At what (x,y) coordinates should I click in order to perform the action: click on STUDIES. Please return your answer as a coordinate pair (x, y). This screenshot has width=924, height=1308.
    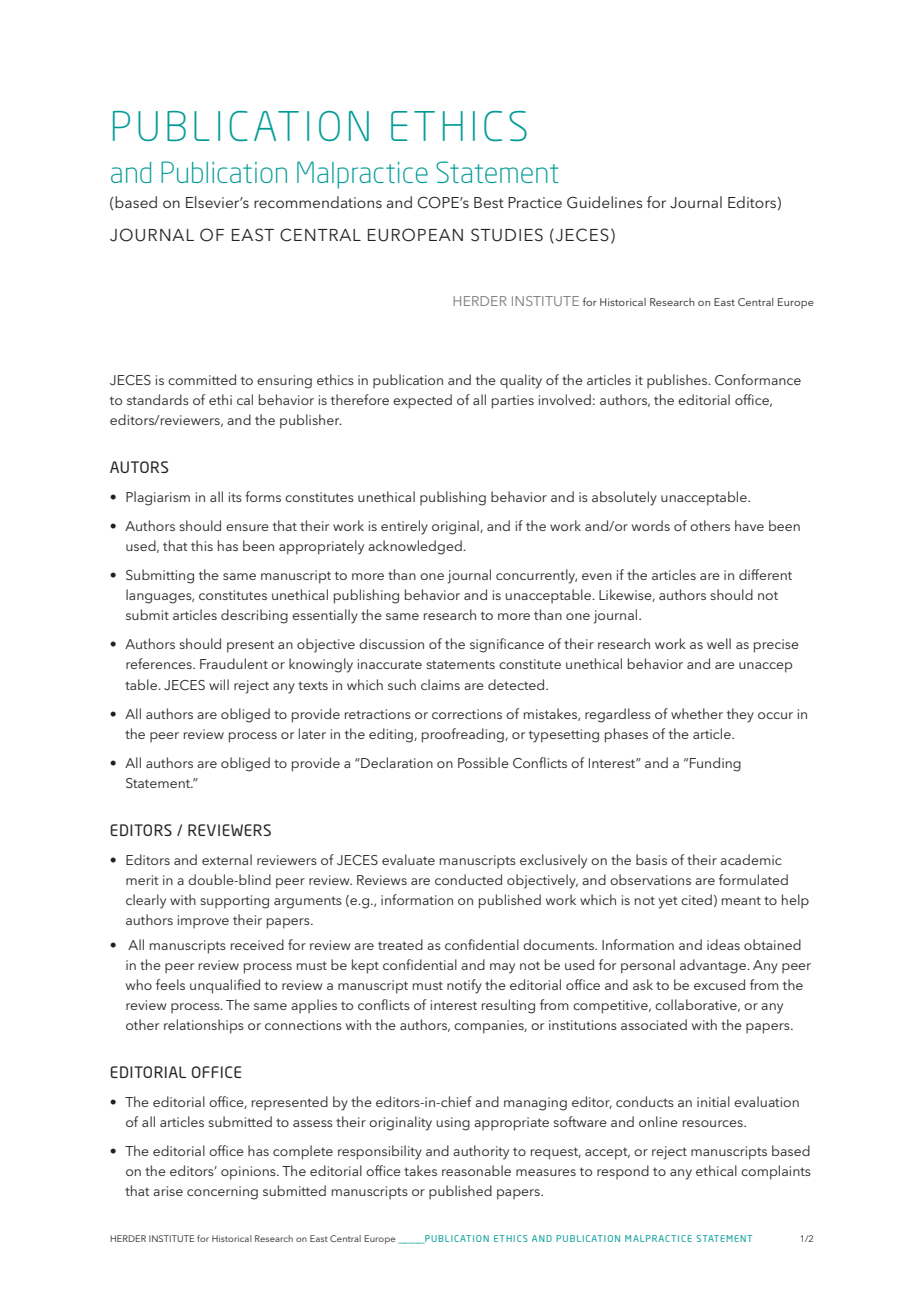
    Looking at the image, I should click on (507, 235).
